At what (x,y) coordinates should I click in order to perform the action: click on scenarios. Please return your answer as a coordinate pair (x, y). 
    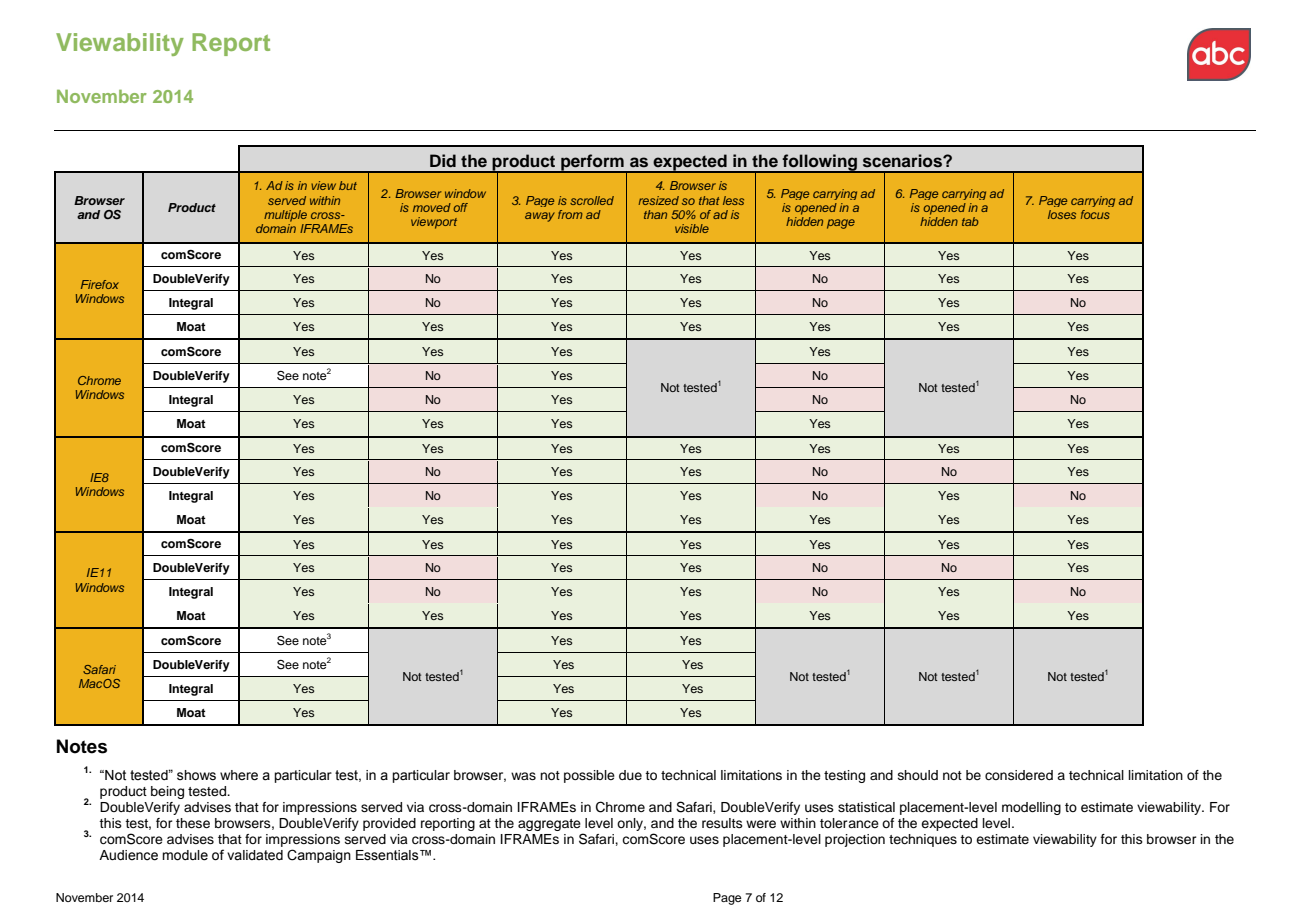
    Looking at the image, I should click on (903, 161).
